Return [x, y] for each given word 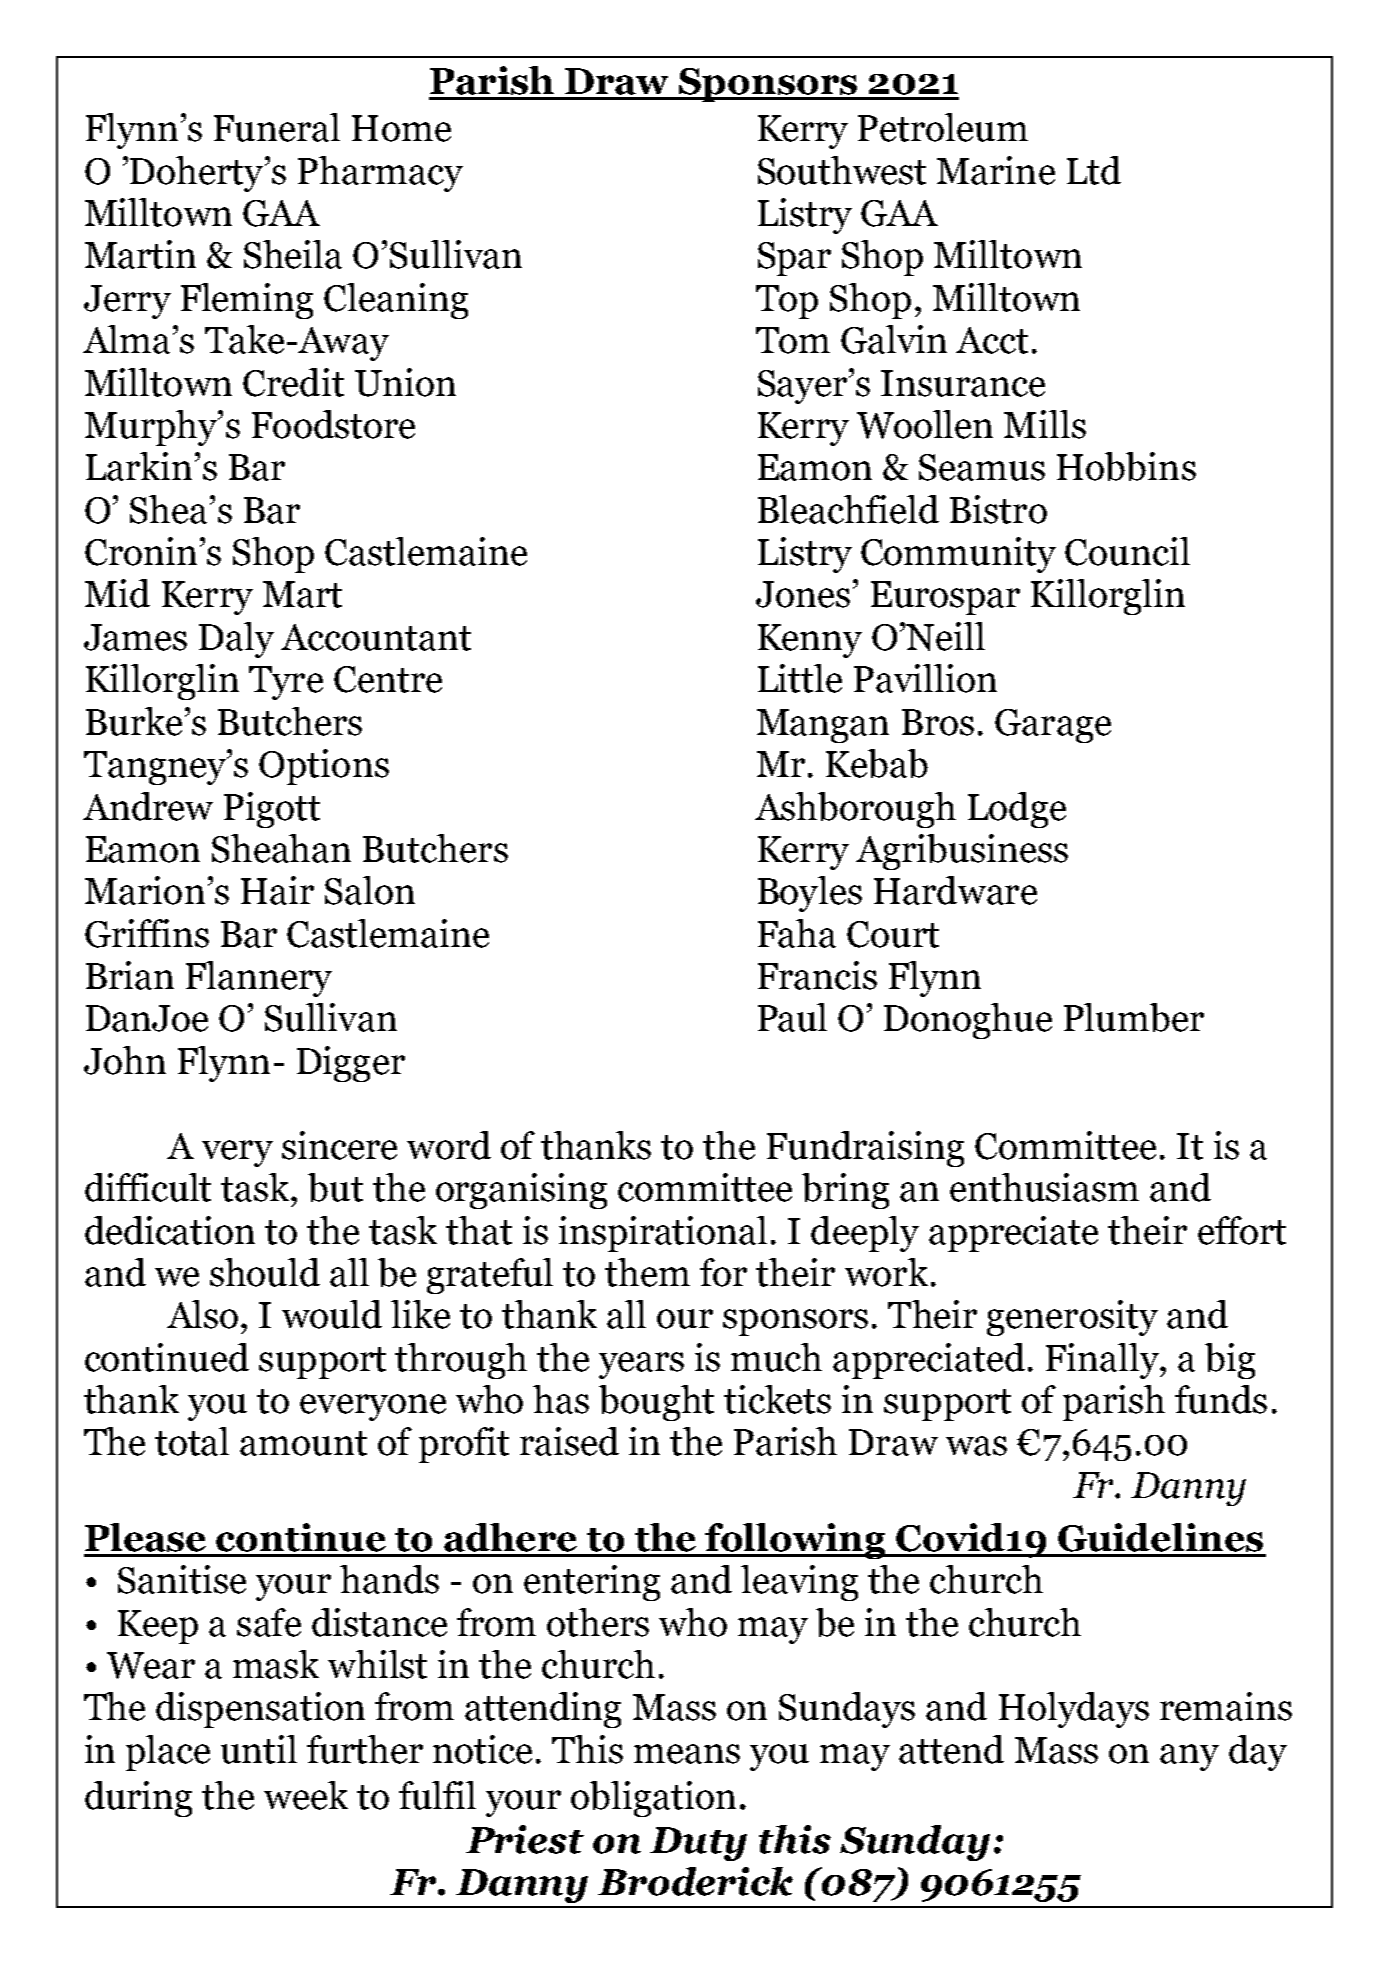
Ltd [1094, 170]
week [306, 1795]
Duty [698, 1844]
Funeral [277, 127]
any [1189, 1757]
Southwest [842, 170]
